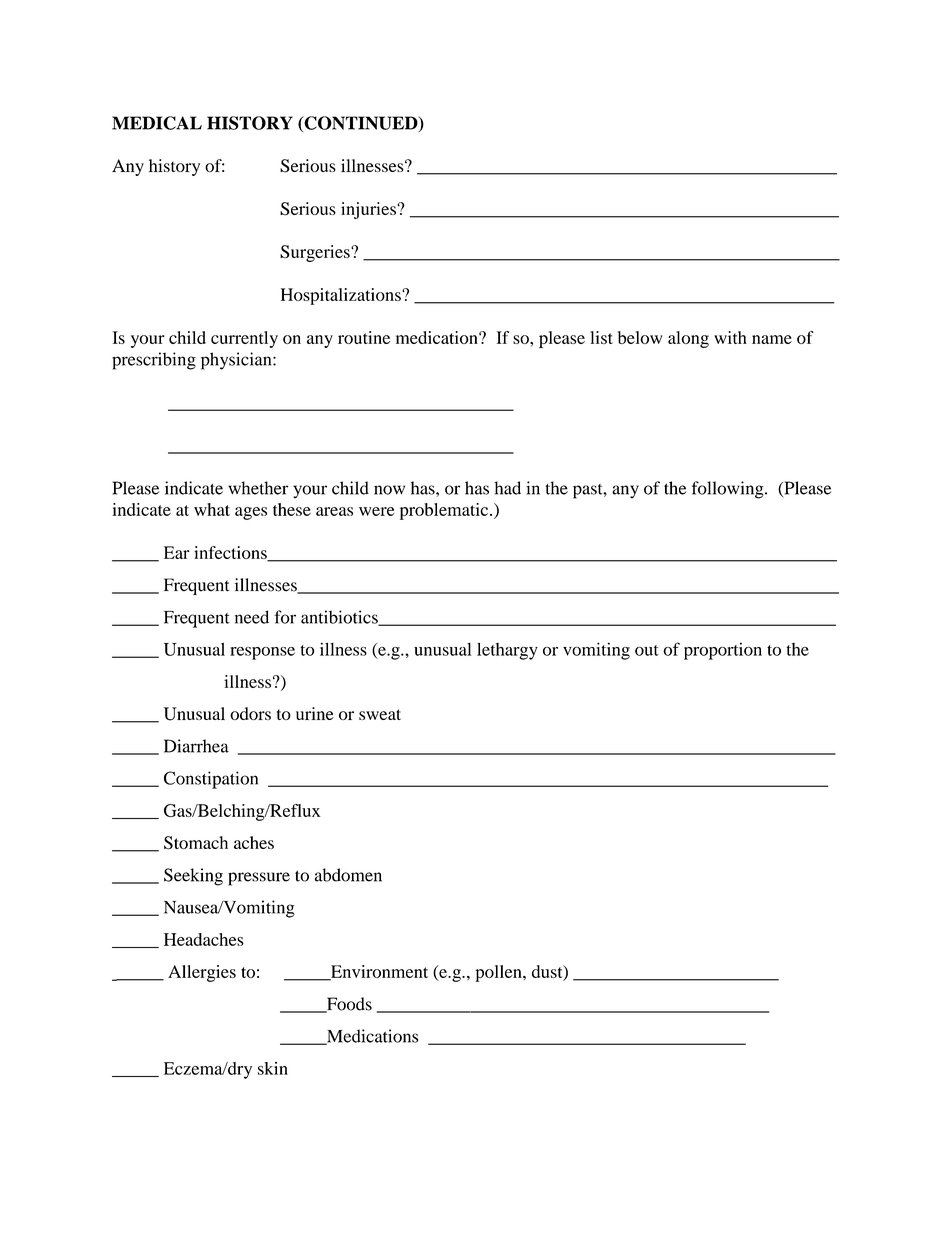  I want to click on lethargy, so click(507, 651).
